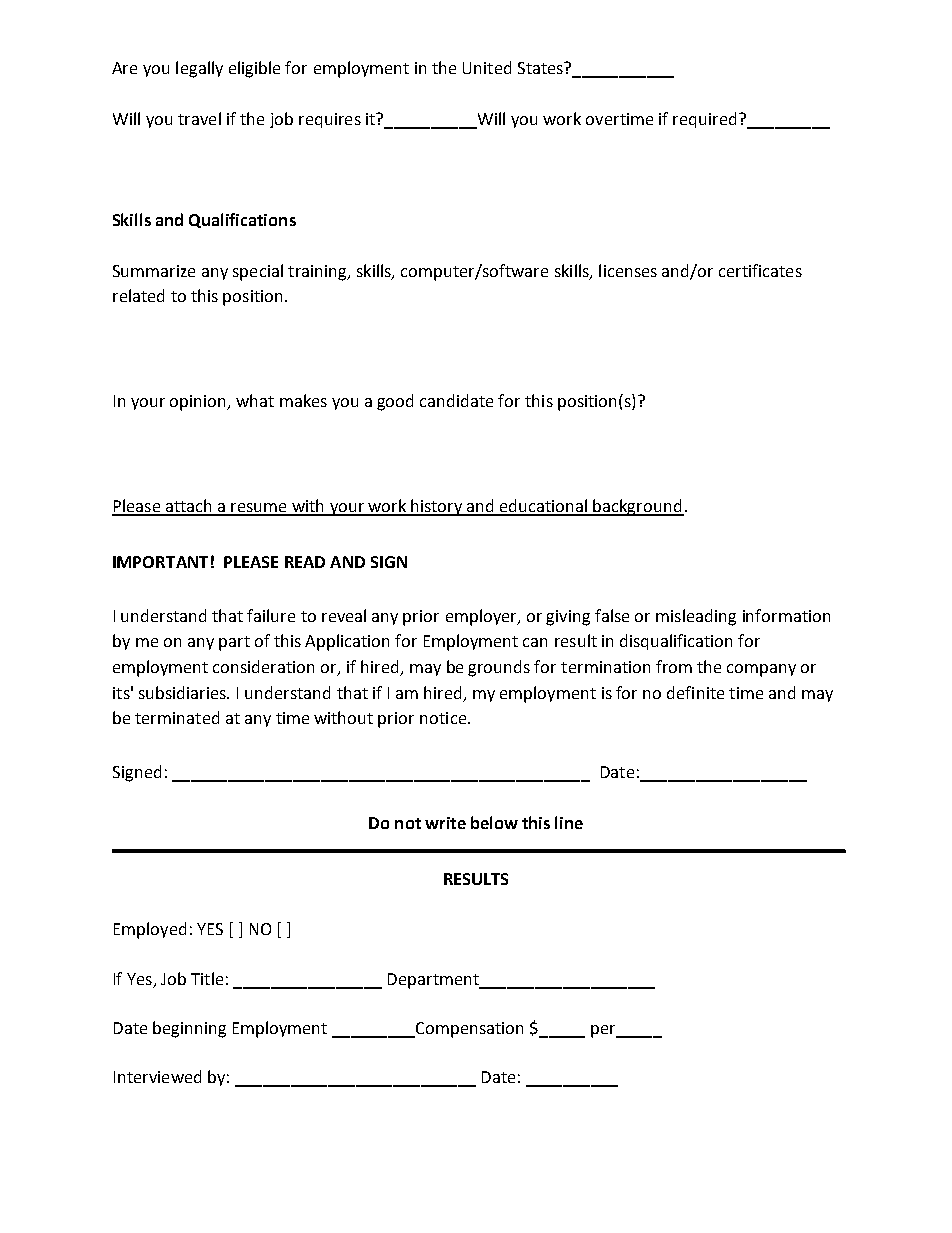 This screenshot has height=1233, width=952. What do you see at coordinates (177, 717) in the screenshot?
I see `terminated` at bounding box center [177, 717].
